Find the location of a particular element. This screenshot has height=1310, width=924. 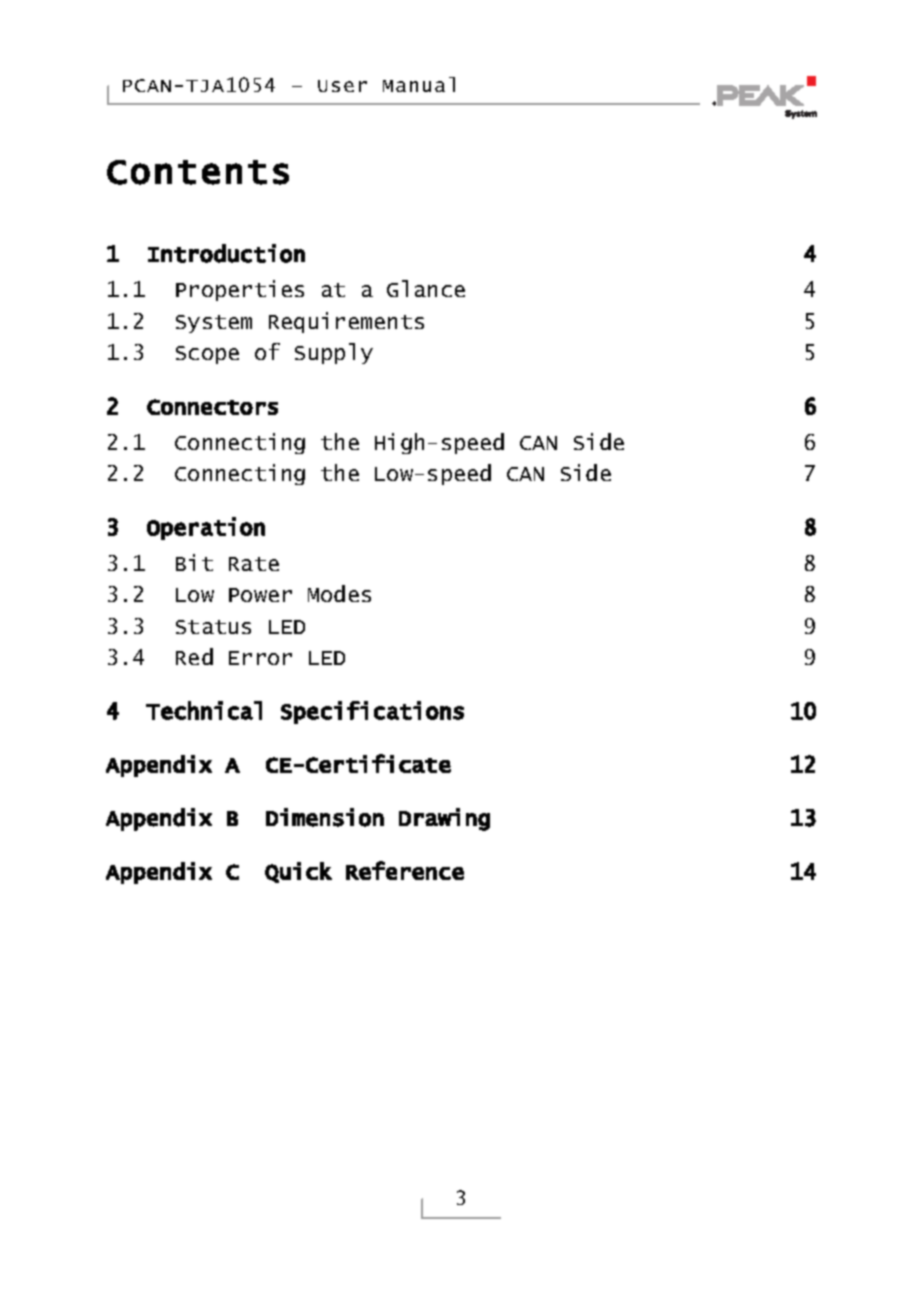

Supply is located at coordinates (334, 353).
